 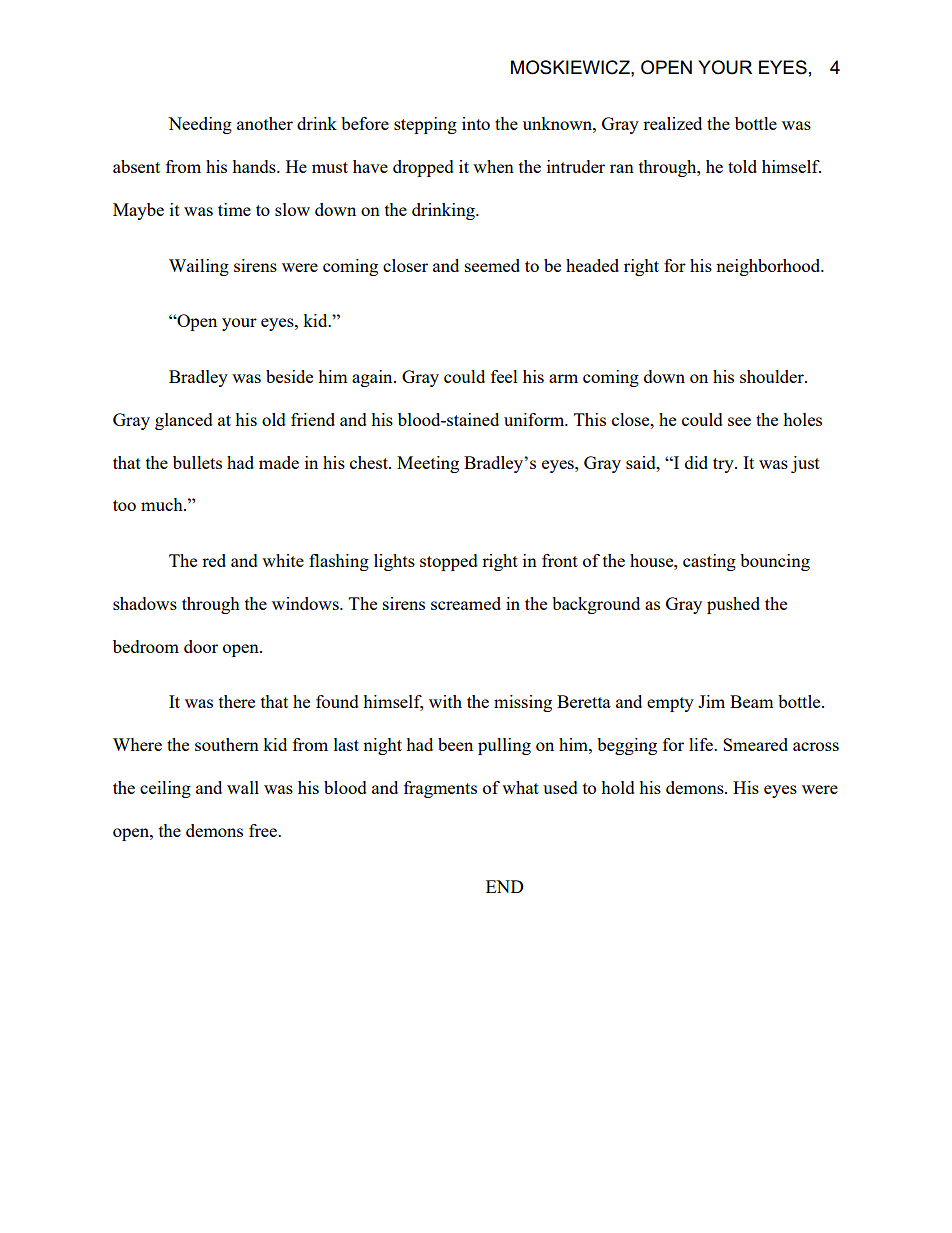 I want to click on wall, so click(x=243, y=787).
